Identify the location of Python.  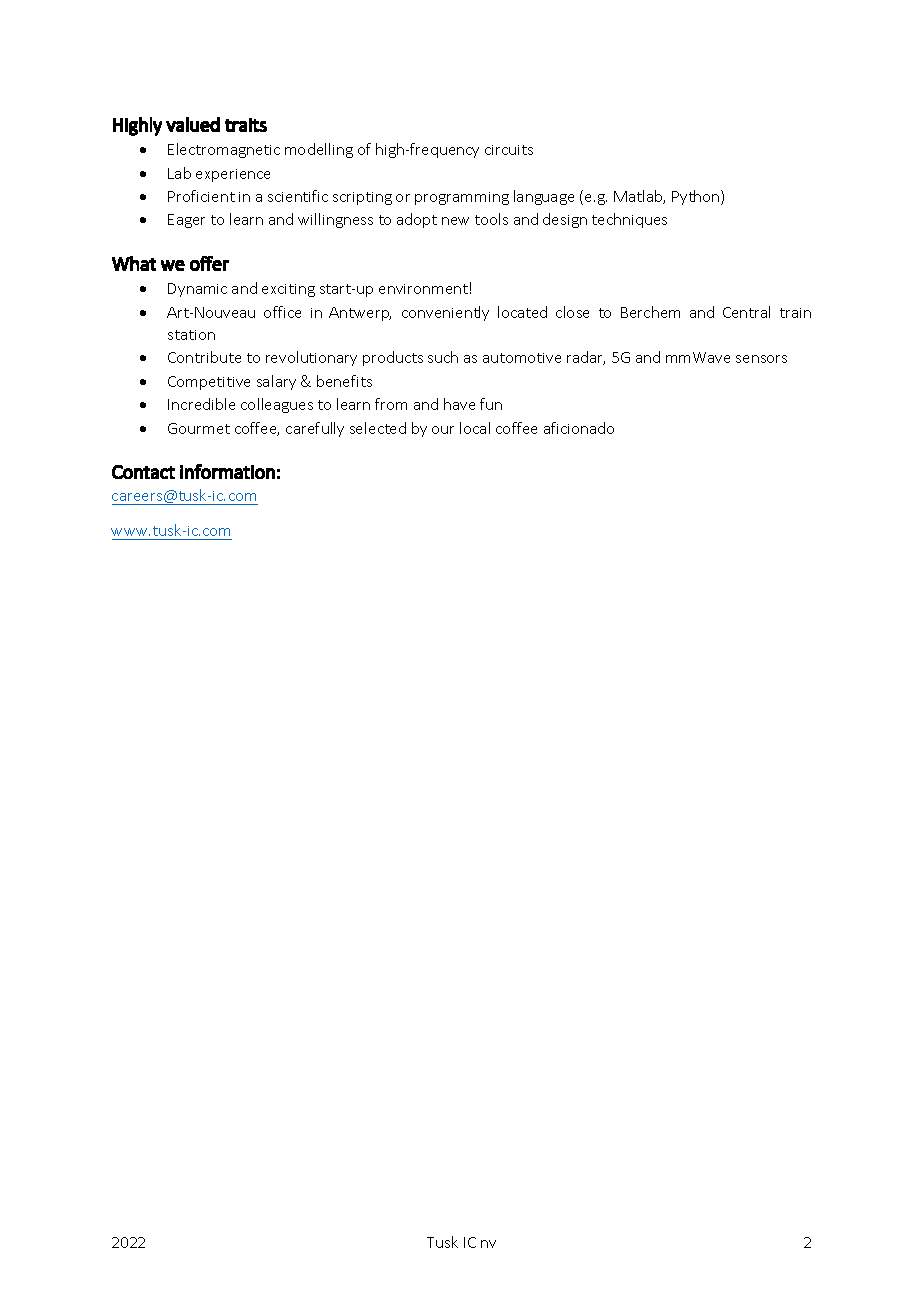
(697, 197).
